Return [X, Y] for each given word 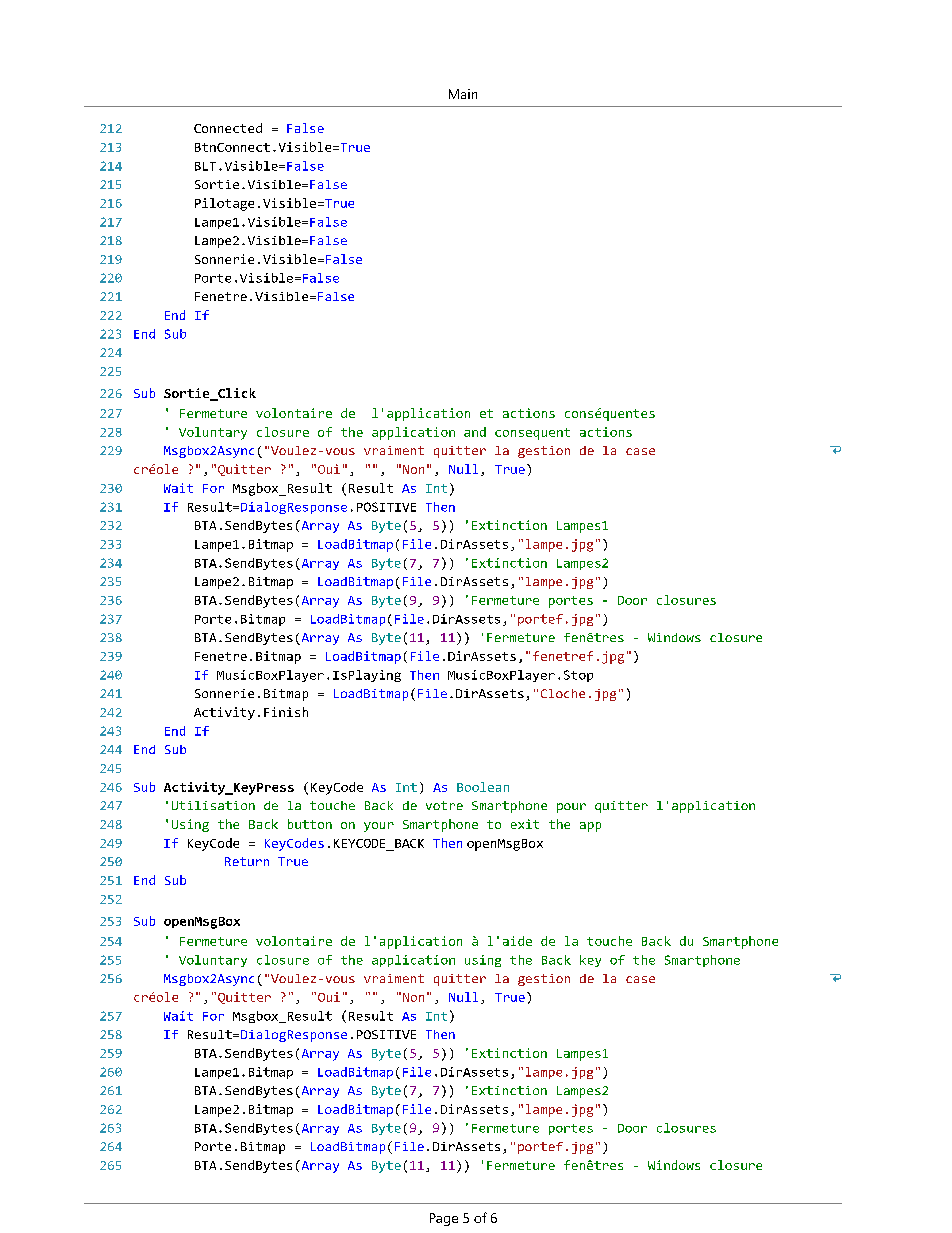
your [379, 827]
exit [525, 824]
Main [463, 94]
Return [247, 861]
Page [444, 1219]
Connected [228, 128]
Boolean [483, 787]
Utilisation [213, 805]
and [475, 432]
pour [571, 808]
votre [444, 805]
